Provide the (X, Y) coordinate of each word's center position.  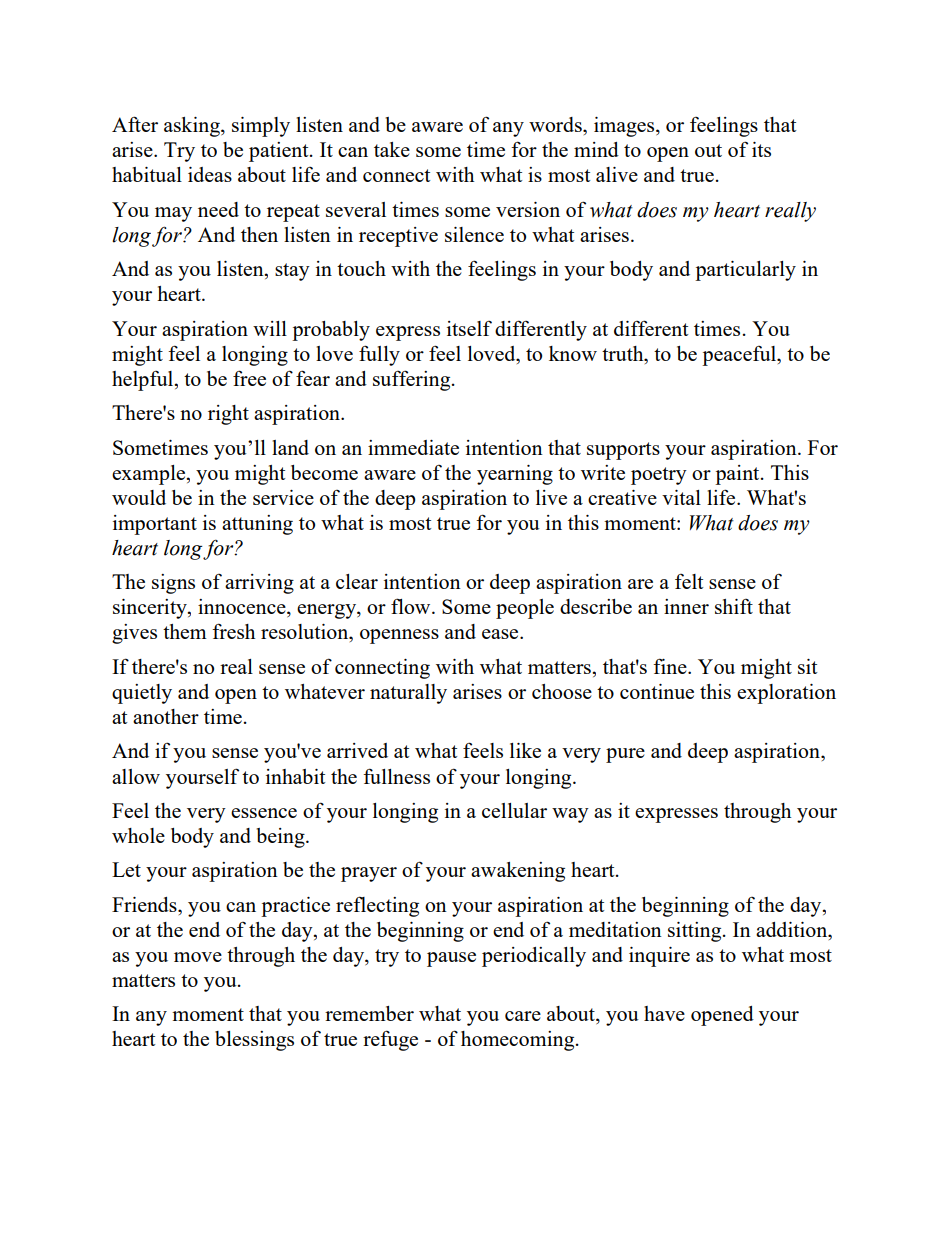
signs (173, 584)
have (664, 1013)
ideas (210, 174)
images (625, 127)
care (523, 1016)
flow (412, 606)
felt (689, 581)
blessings (254, 1041)
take (392, 149)
